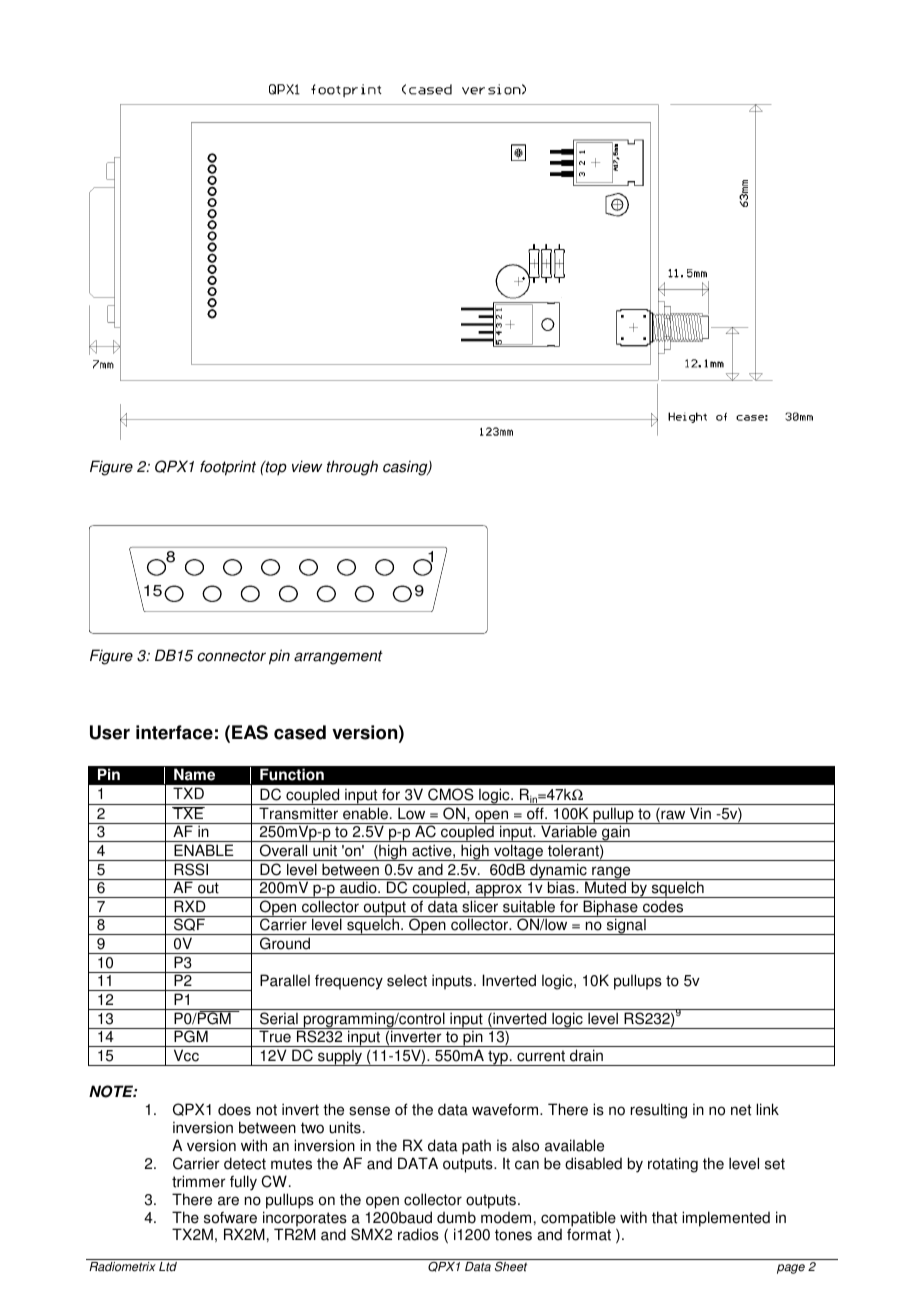 Image resolution: width=924 pixels, height=1308 pixels. What do you see at coordinates (307, 466) in the screenshot?
I see `view` at bounding box center [307, 466].
